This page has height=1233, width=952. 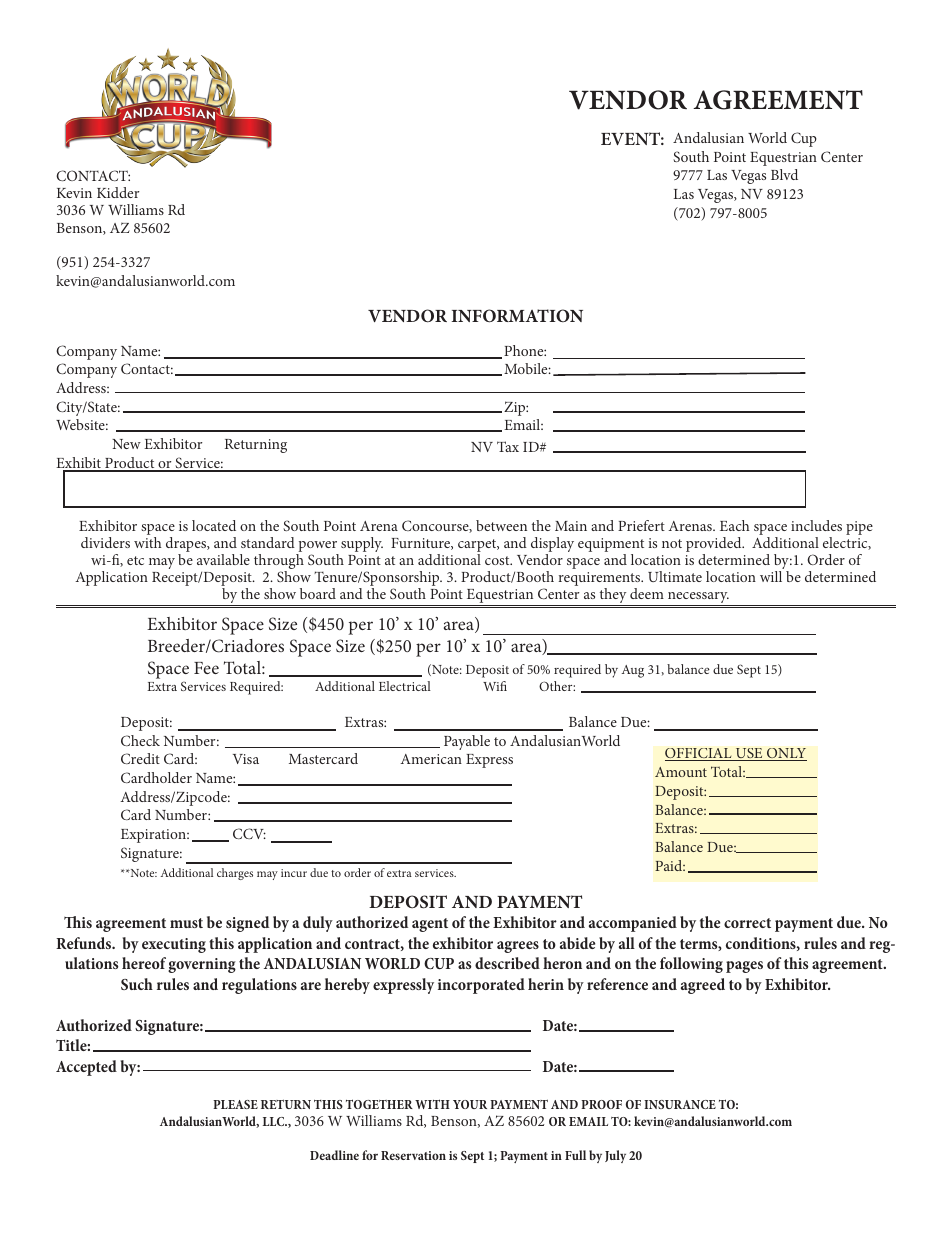 What do you see at coordinates (501, 525) in the page?
I see `between` at bounding box center [501, 525].
